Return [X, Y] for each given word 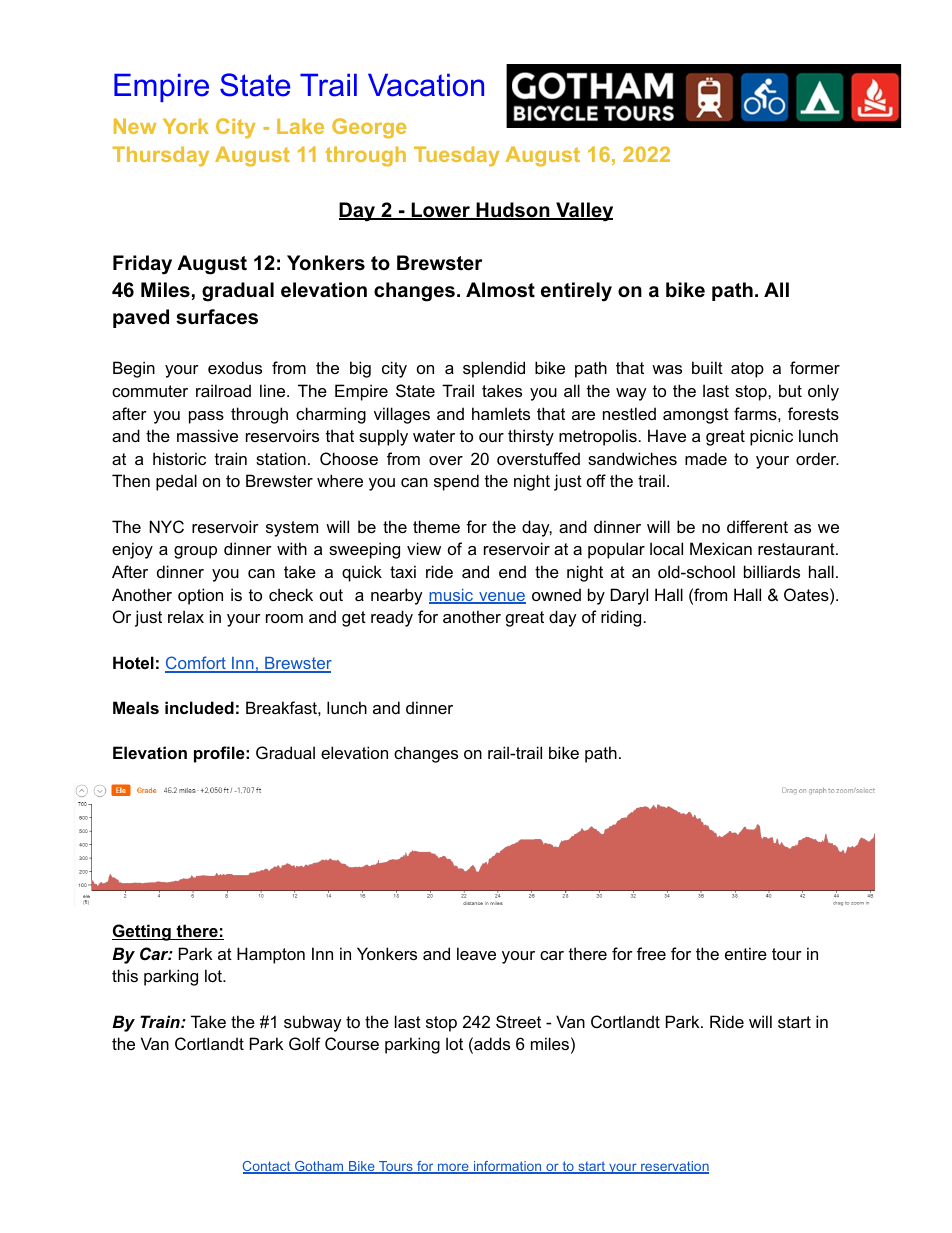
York [186, 126]
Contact [268, 1167]
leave [476, 953]
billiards [772, 571]
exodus [235, 367]
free [651, 953]
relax [186, 616]
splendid [494, 369]
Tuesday [456, 156]
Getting [142, 932]
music [452, 596]
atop [747, 370]
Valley [583, 212]
